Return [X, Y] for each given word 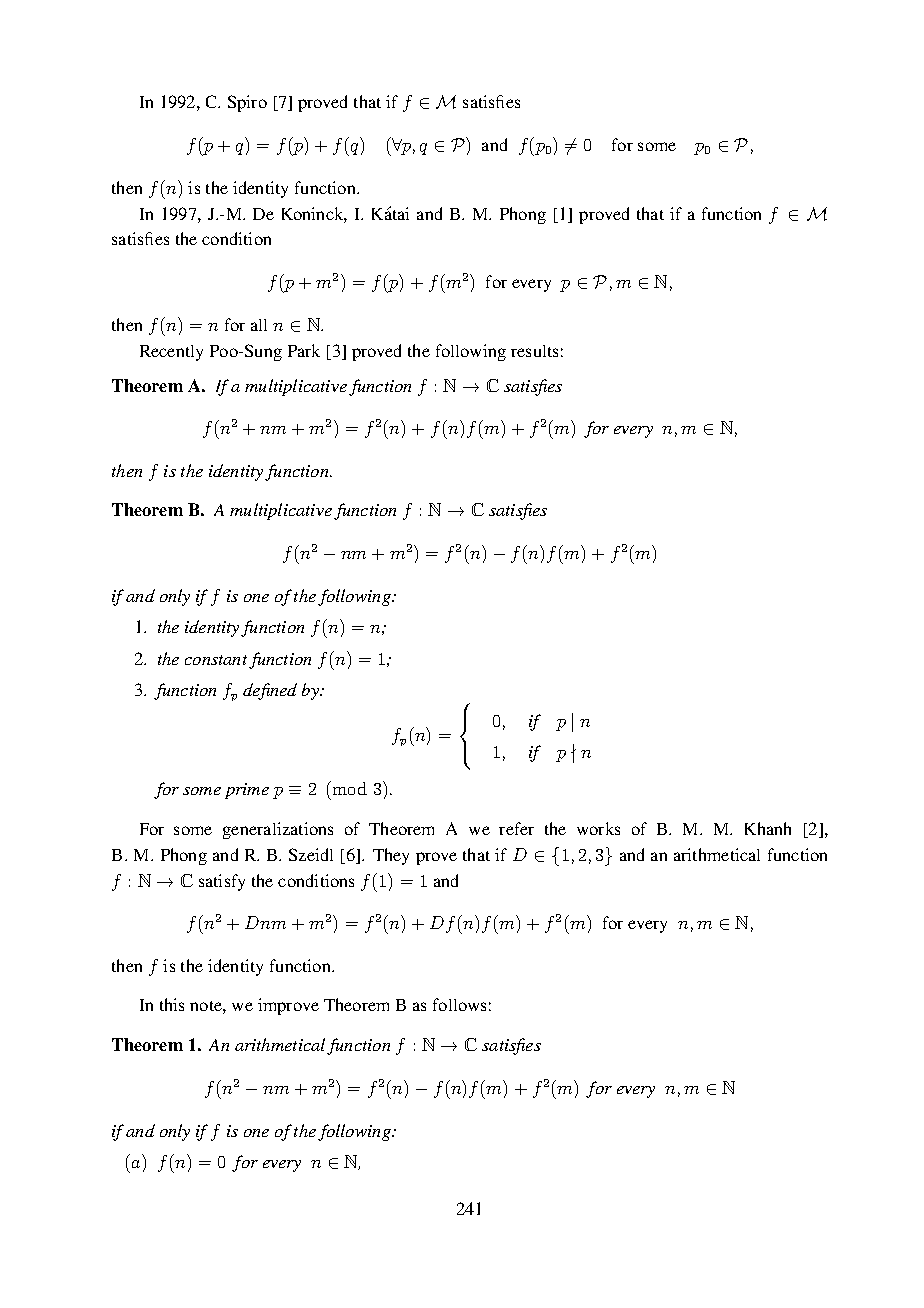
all [259, 325]
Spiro [247, 103]
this [172, 1004]
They [391, 856]
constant [216, 660]
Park [304, 350]
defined [270, 691]
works [598, 828]
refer [516, 828]
